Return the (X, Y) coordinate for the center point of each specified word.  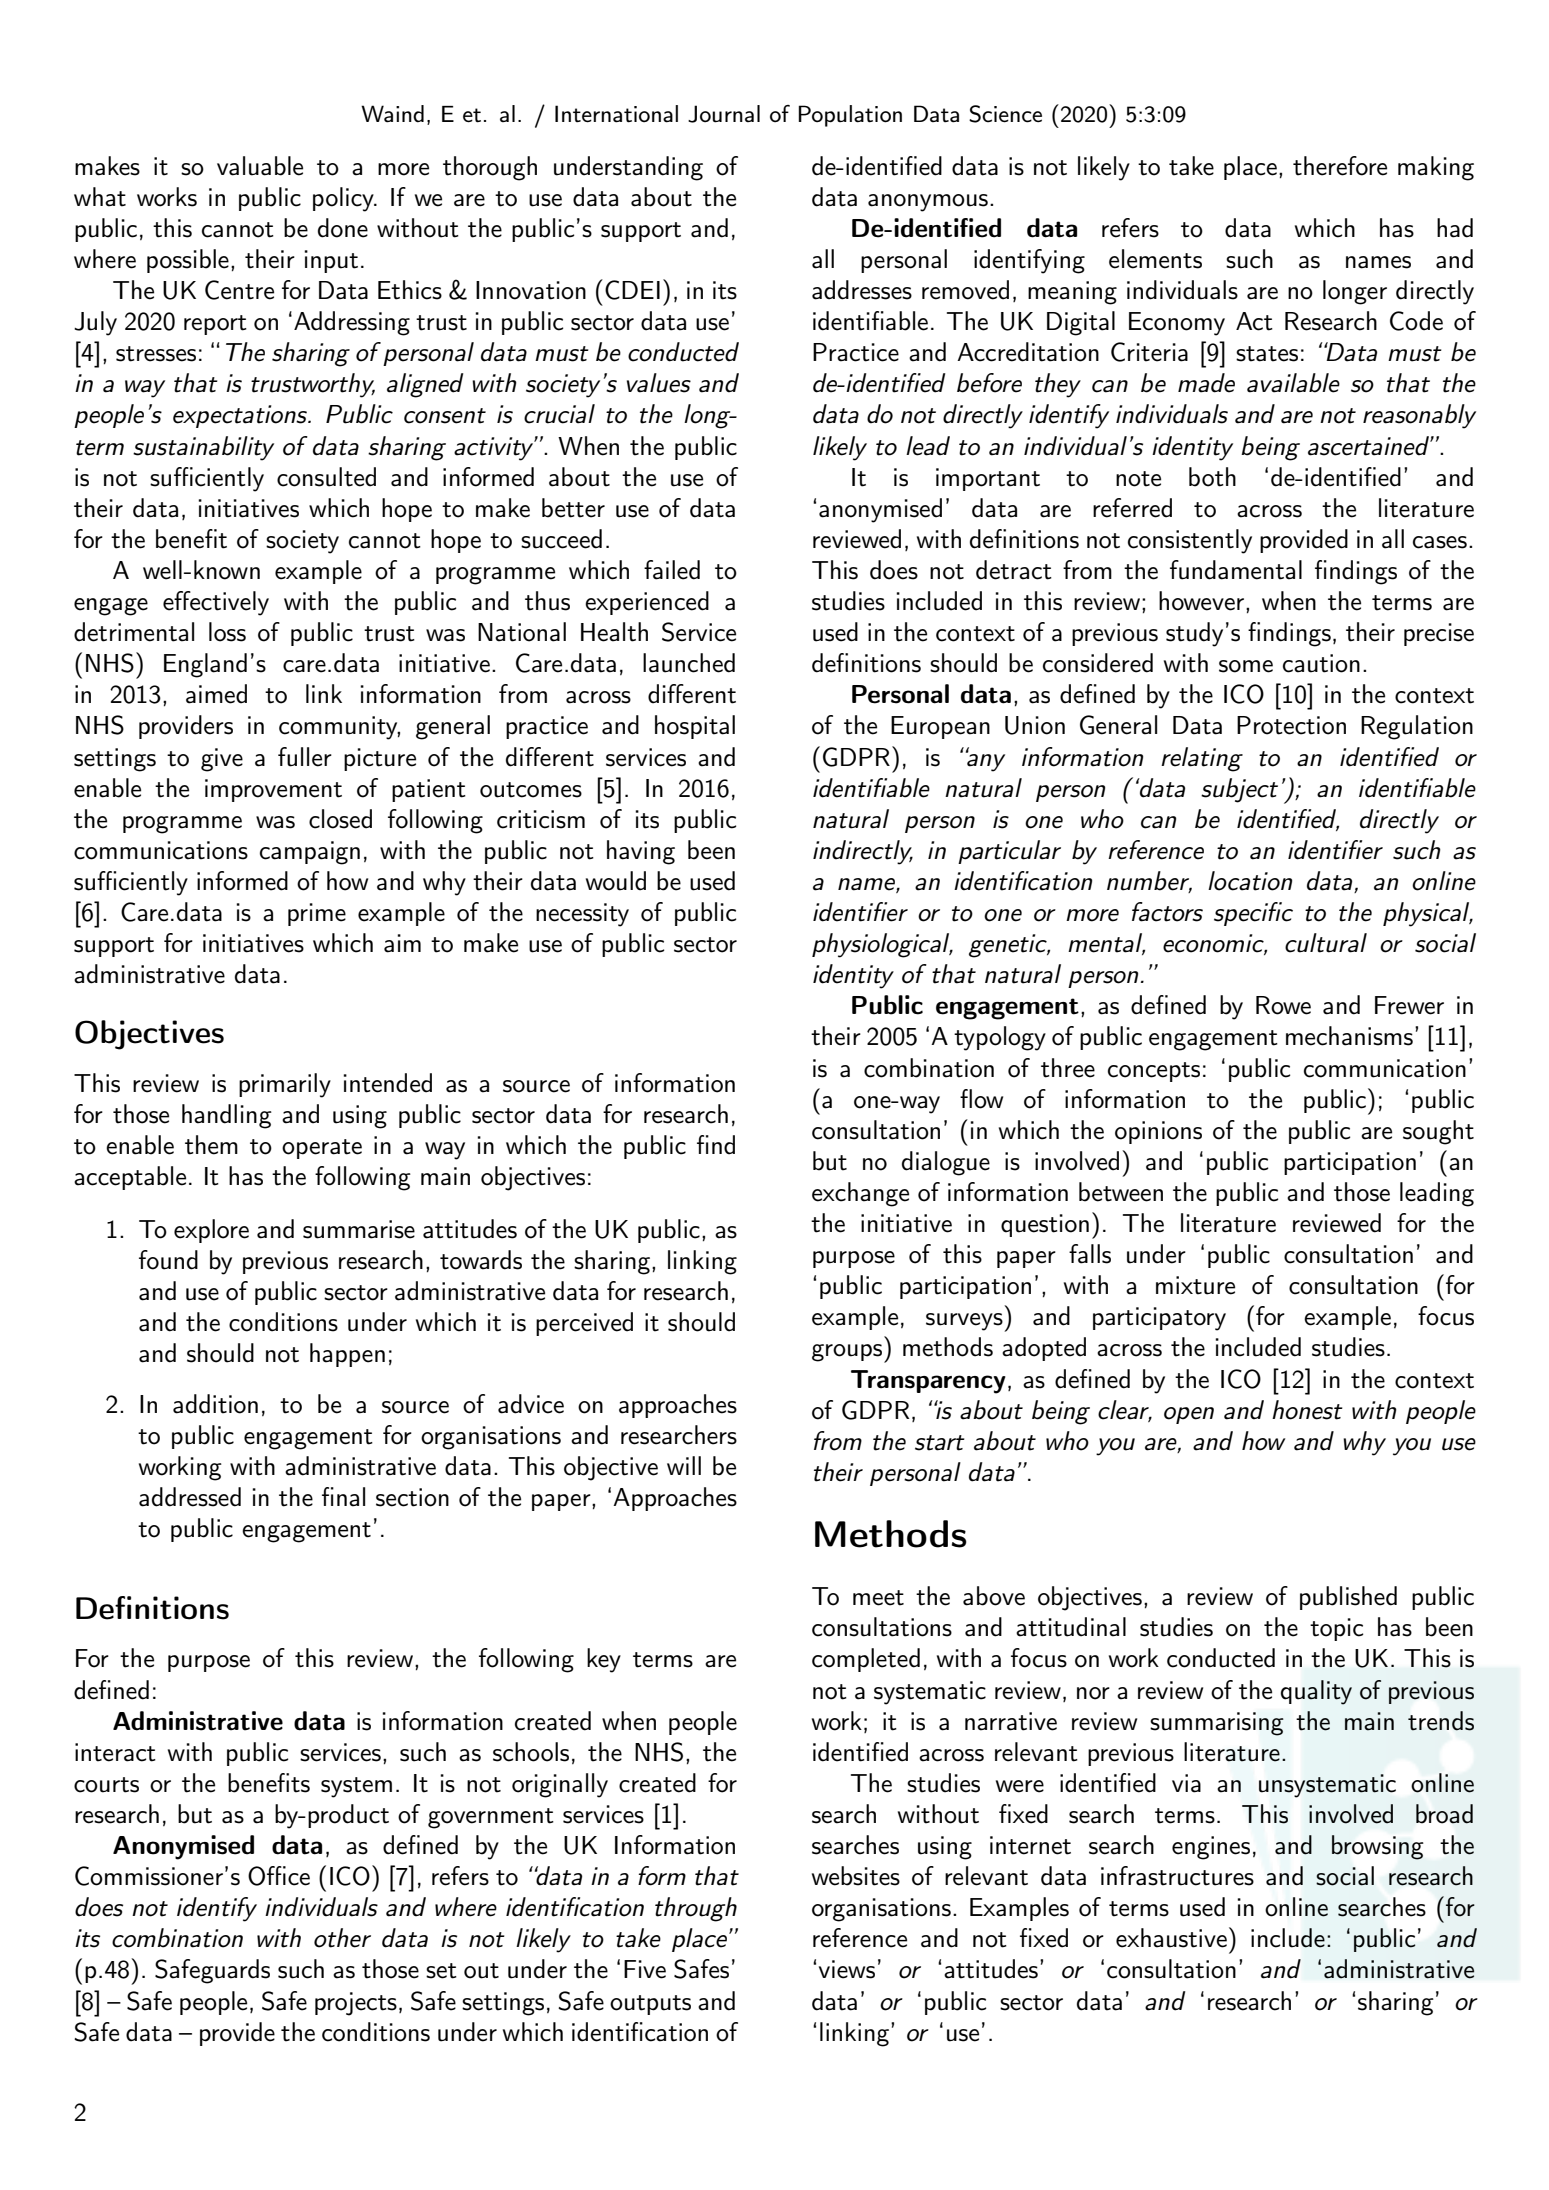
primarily (285, 1085)
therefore (1340, 166)
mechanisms (1349, 1036)
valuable (260, 166)
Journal (724, 114)
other (342, 1938)
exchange (860, 1194)
